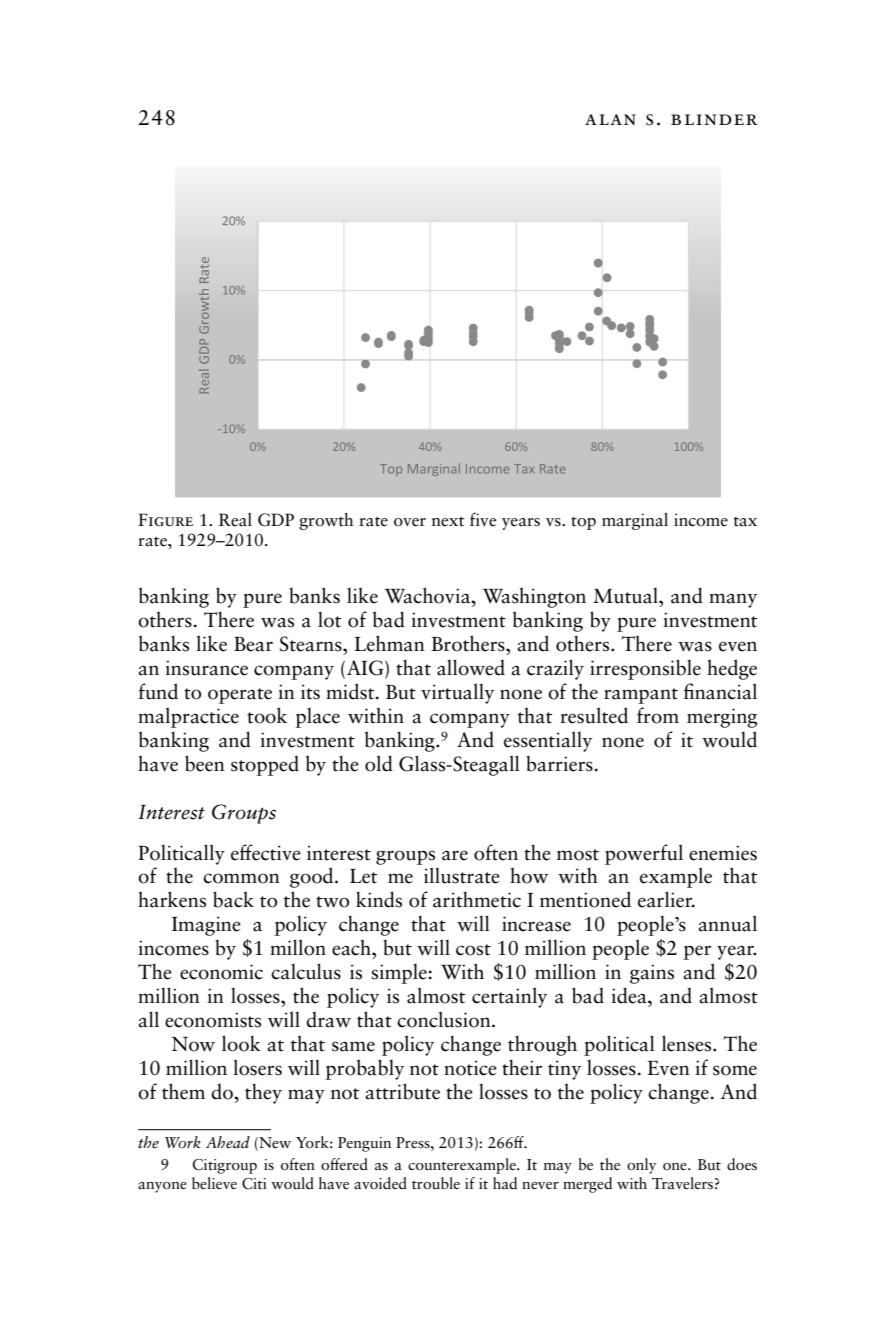 The image size is (896, 1328). What do you see at coordinates (610, 119) in the page?
I see `alan` at bounding box center [610, 119].
